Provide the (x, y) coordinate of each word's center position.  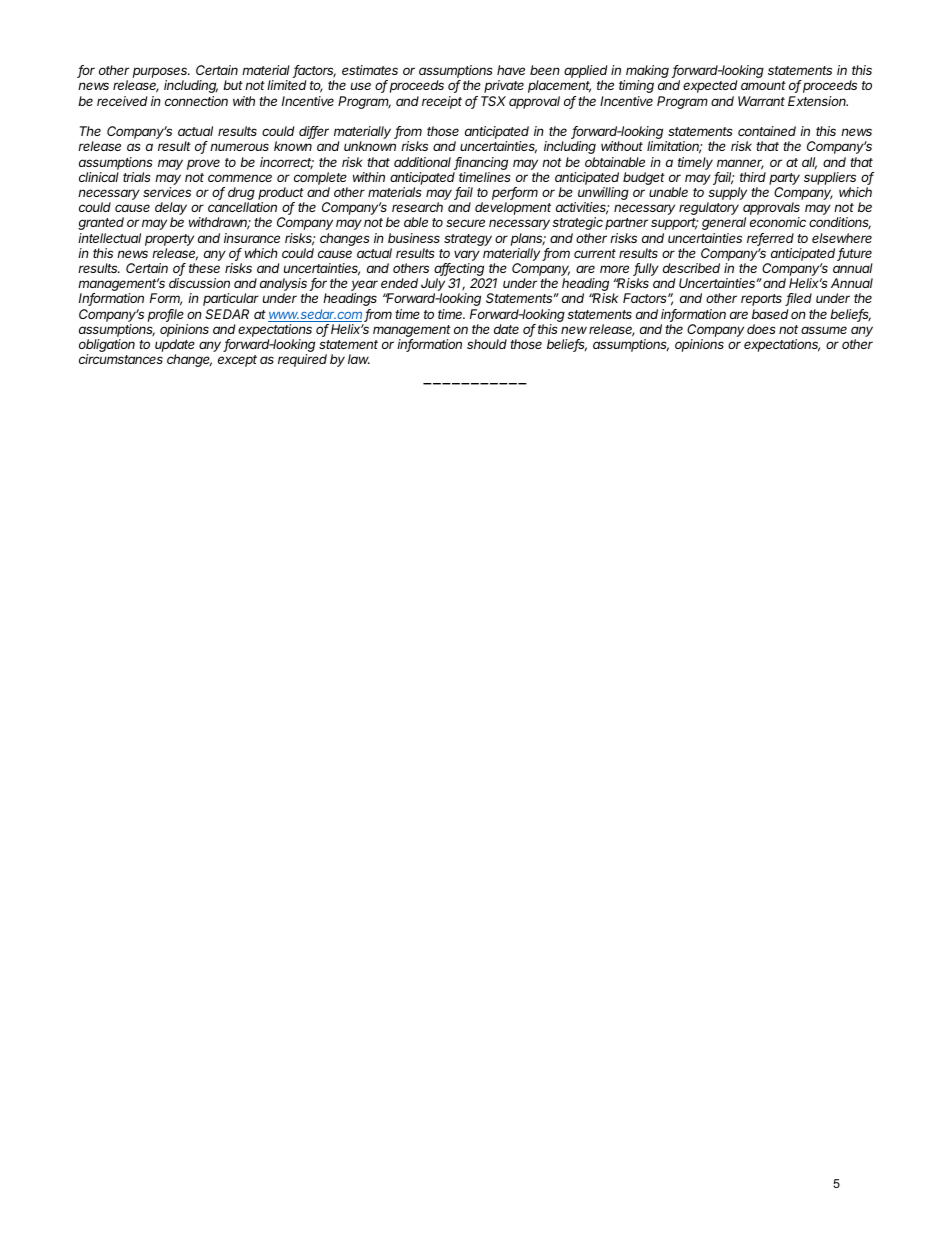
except (237, 361)
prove (203, 164)
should (487, 344)
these (204, 268)
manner (740, 164)
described (691, 268)
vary (467, 257)
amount (763, 85)
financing (481, 163)
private (504, 86)
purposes (161, 74)
